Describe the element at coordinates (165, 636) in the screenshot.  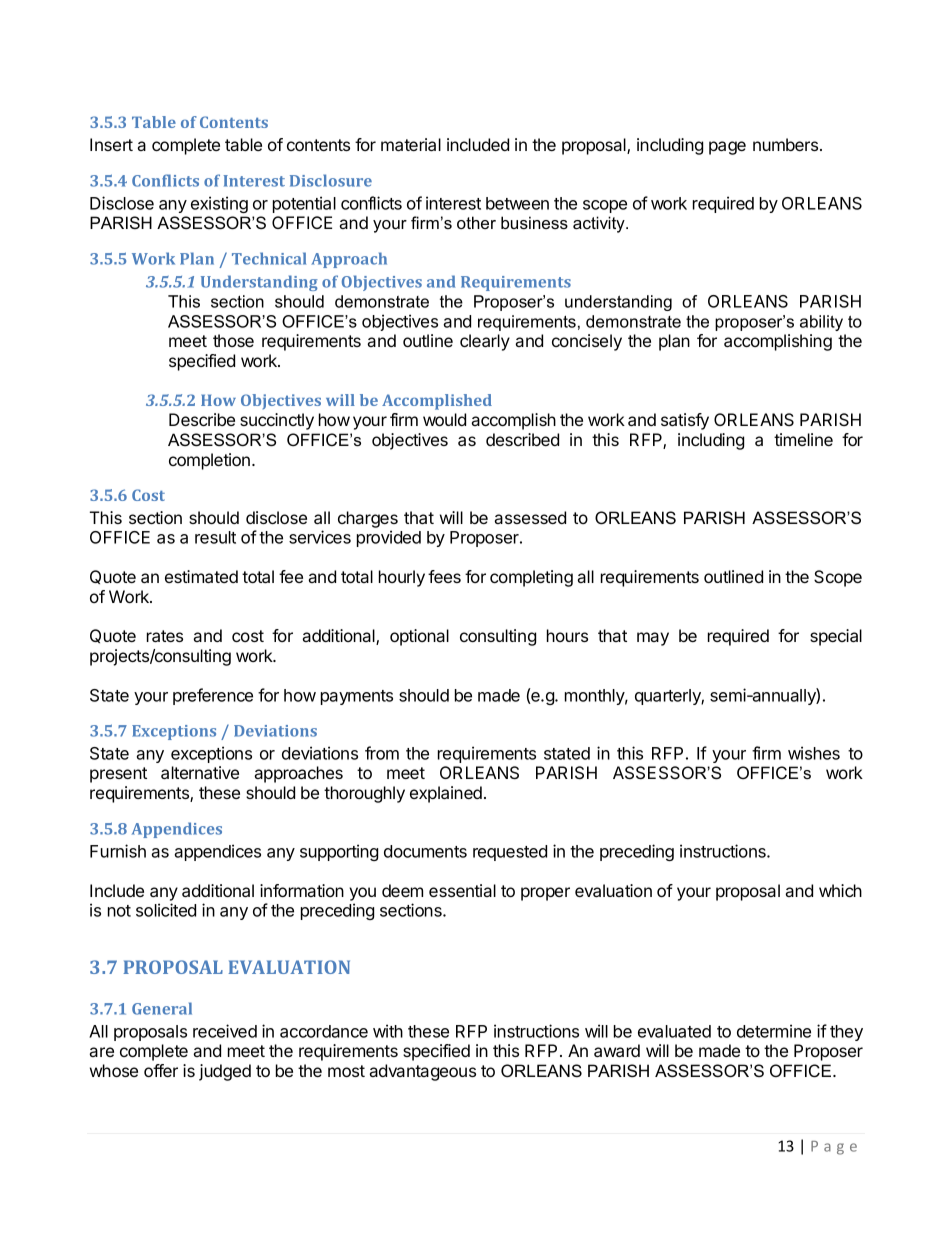
I see `rates` at that location.
